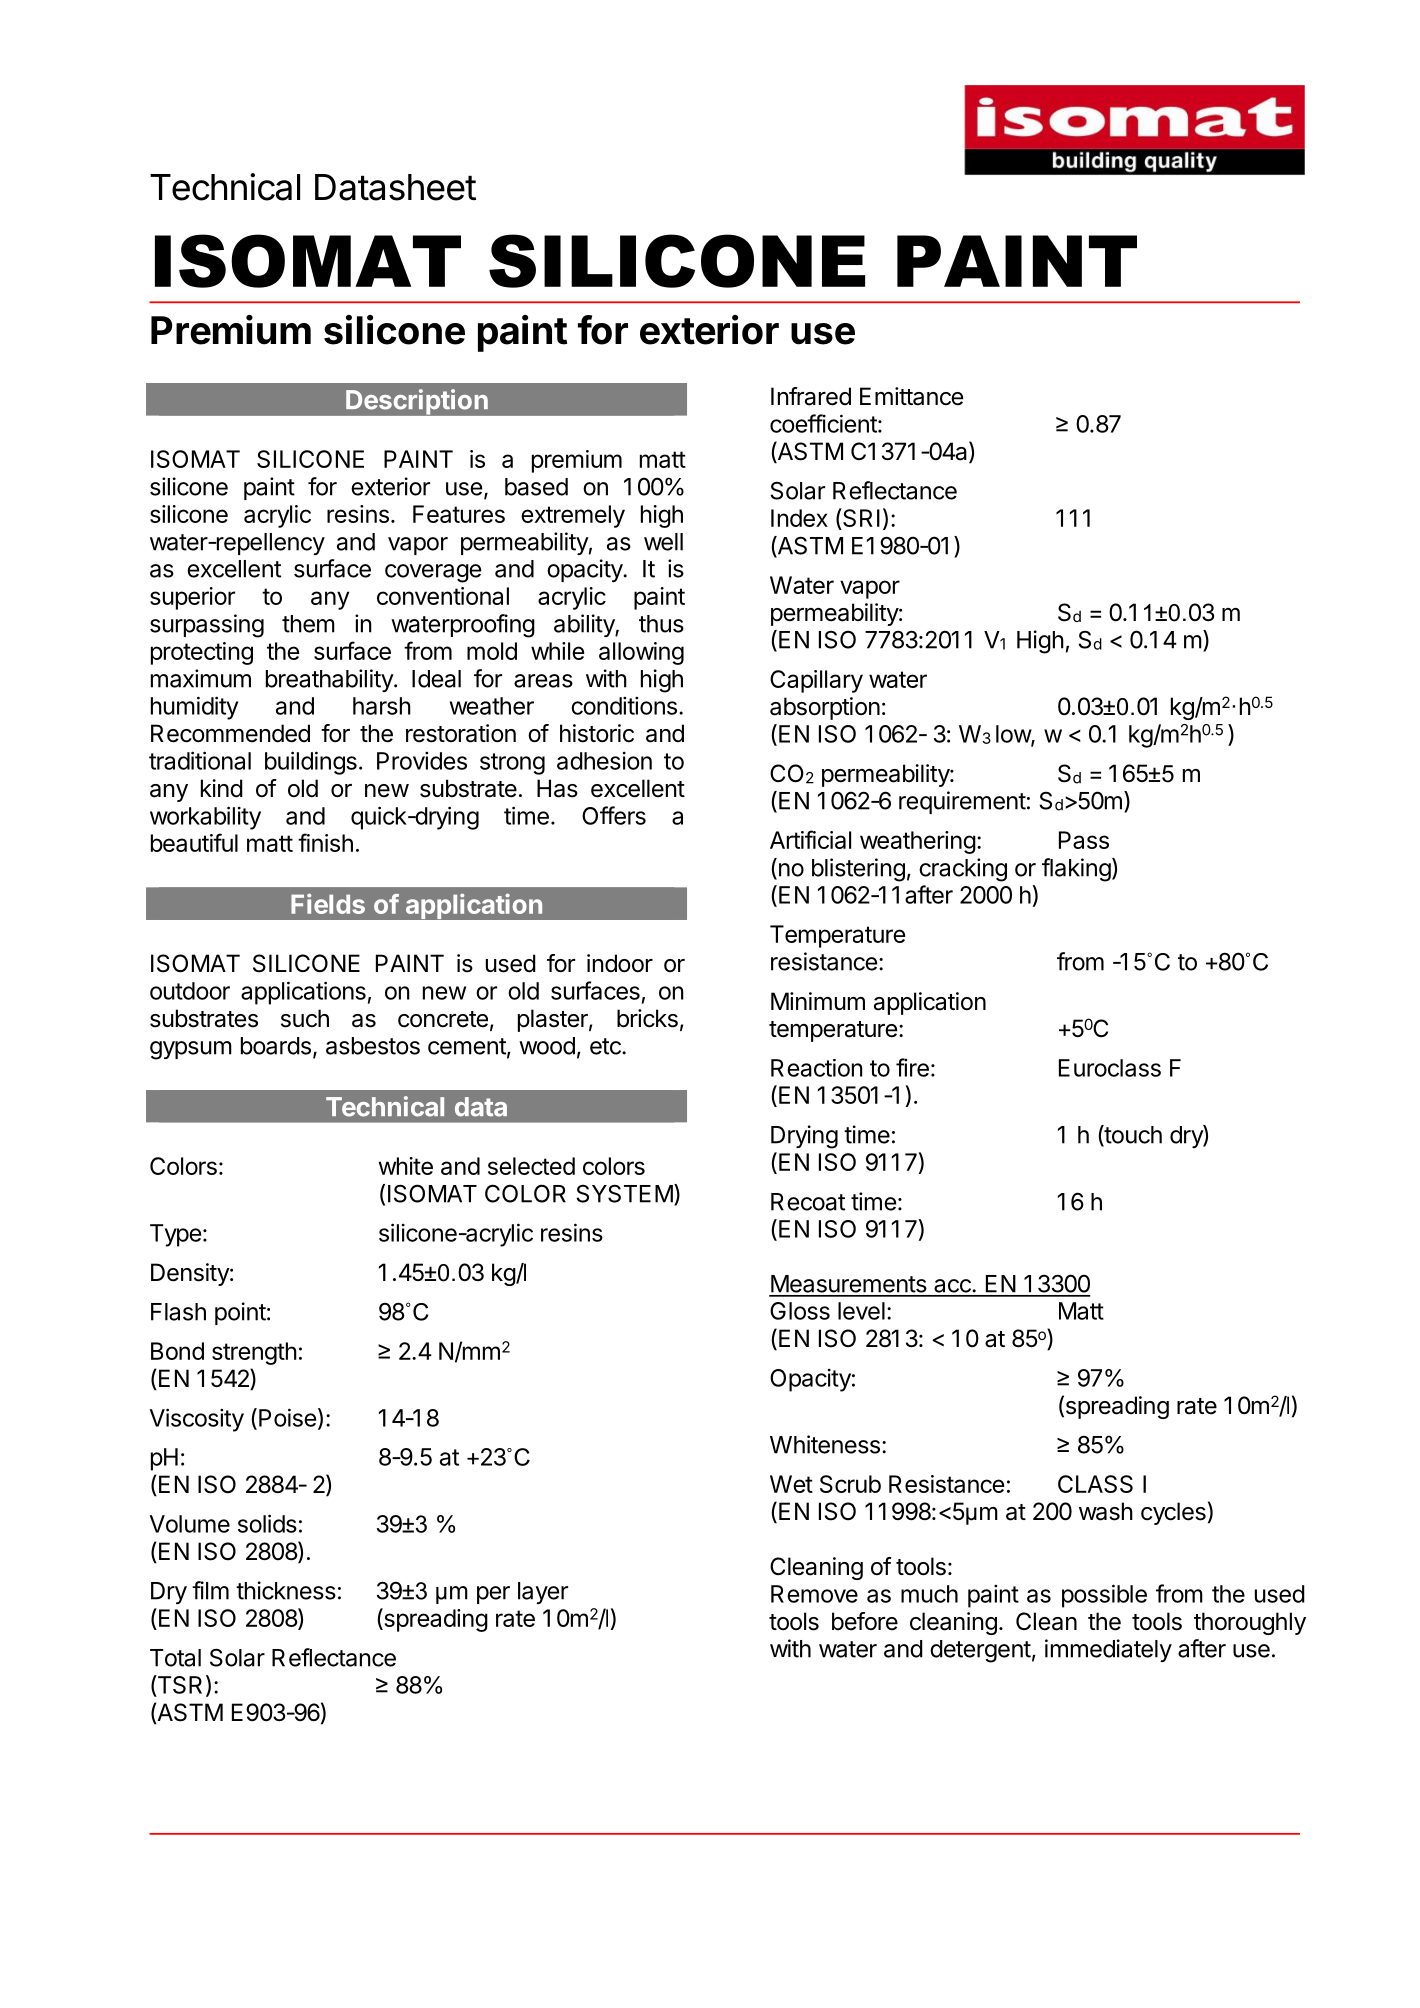 The height and width of the screenshot is (2008, 1420). Describe the element at coordinates (912, 1067) in the screenshot. I see `fire` at that location.
